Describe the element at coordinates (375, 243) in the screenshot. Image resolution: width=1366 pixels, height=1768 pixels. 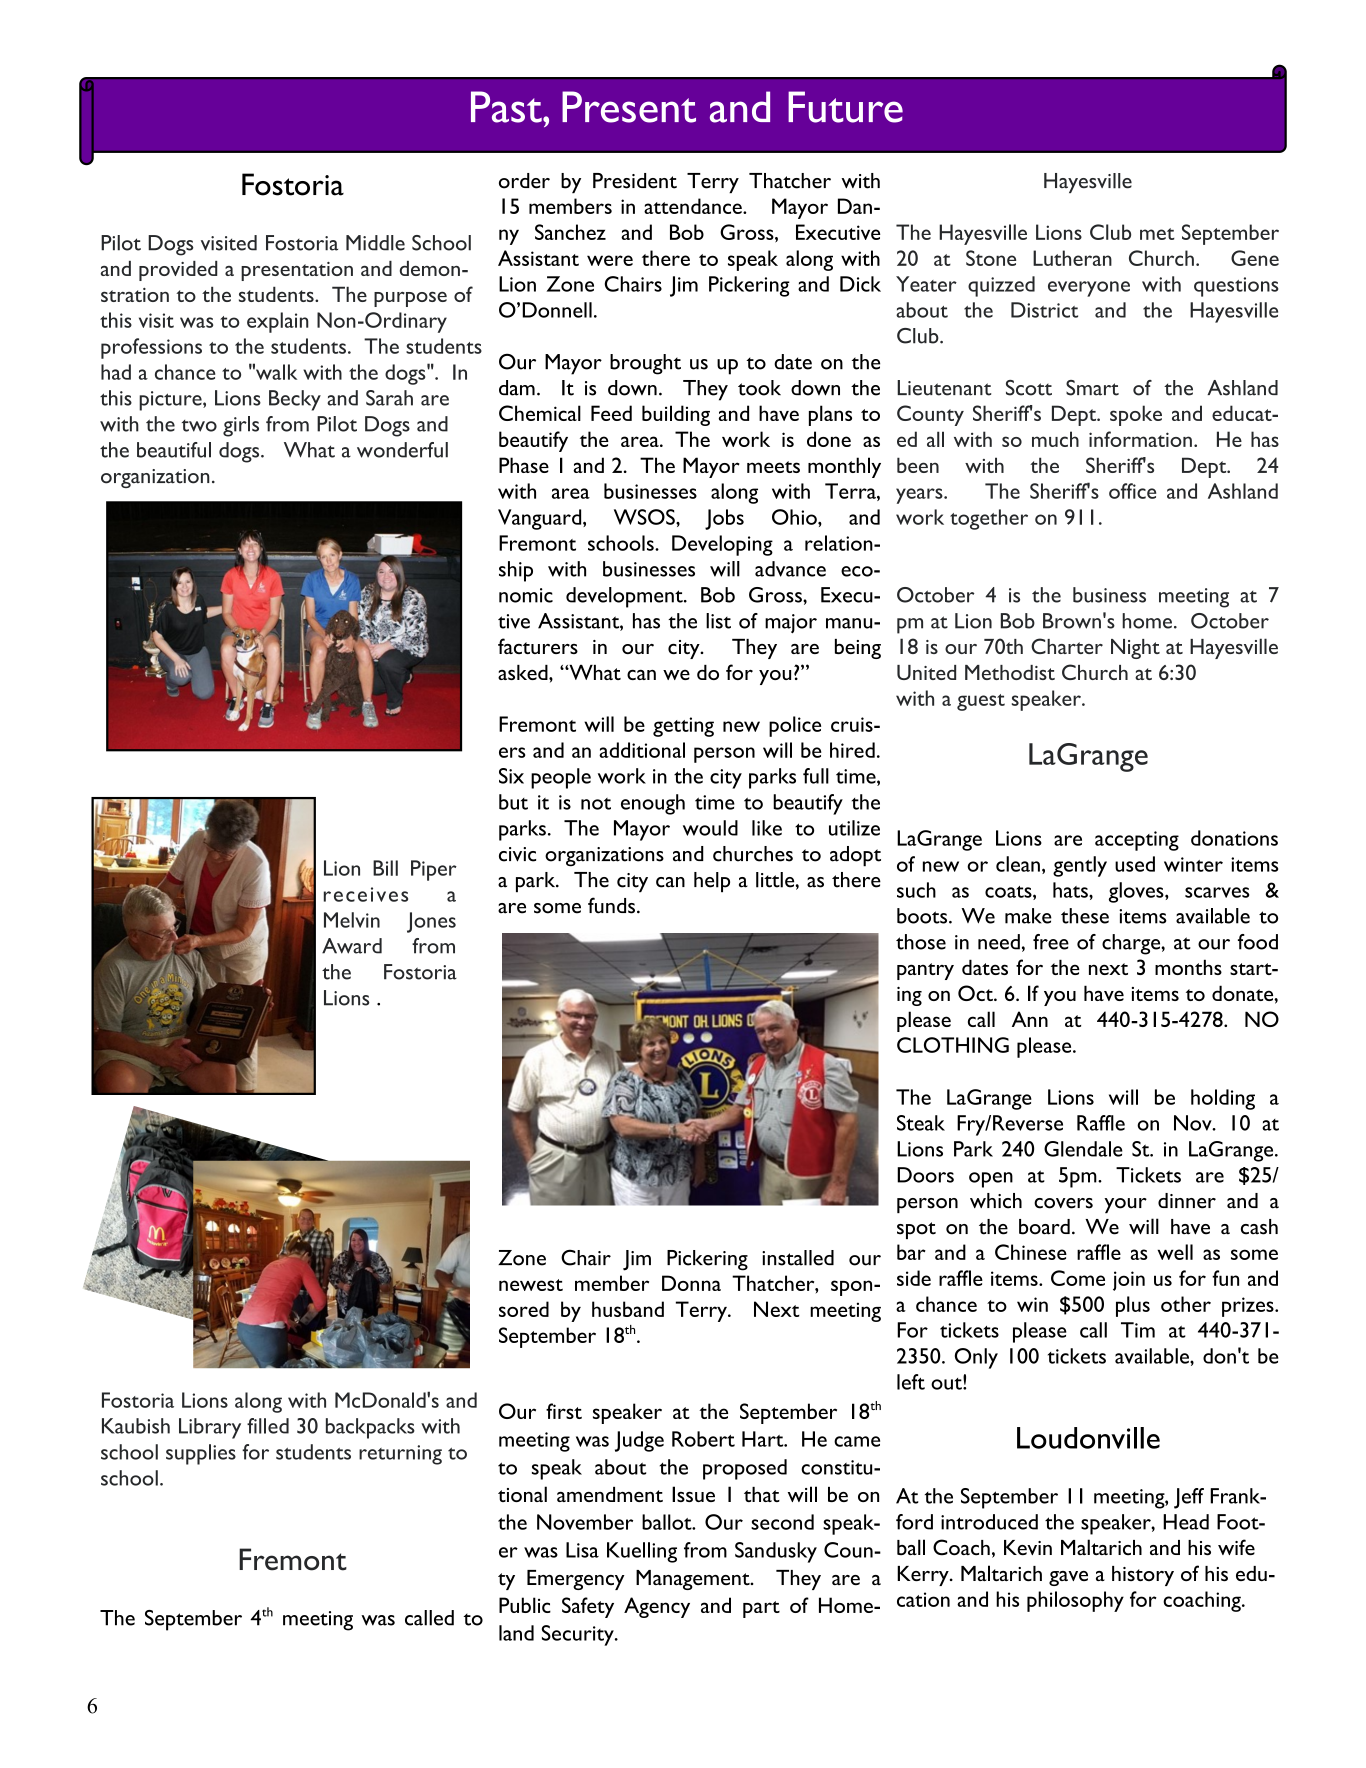
I see `Middle` at that location.
